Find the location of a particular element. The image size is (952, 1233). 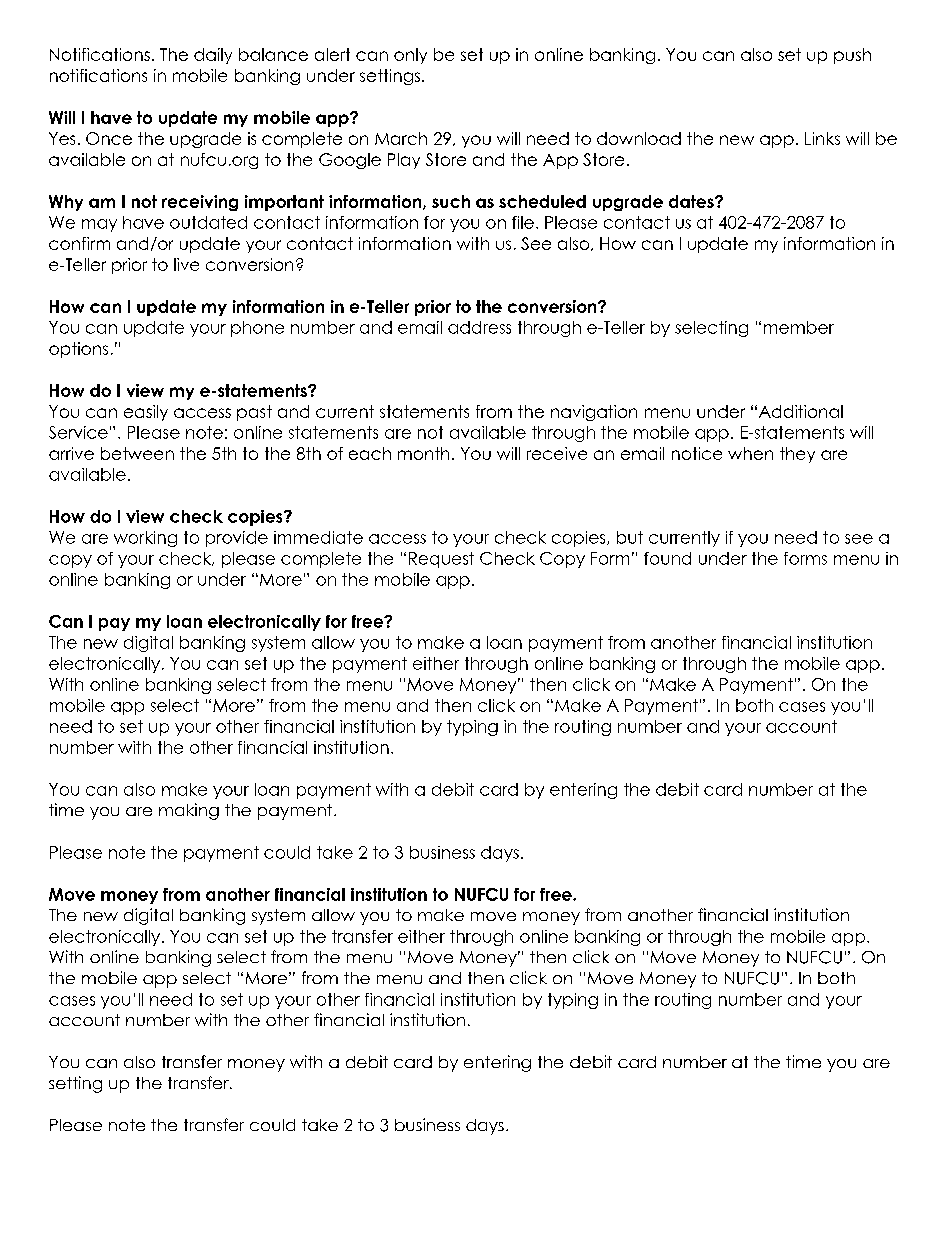

found is located at coordinates (667, 558).
